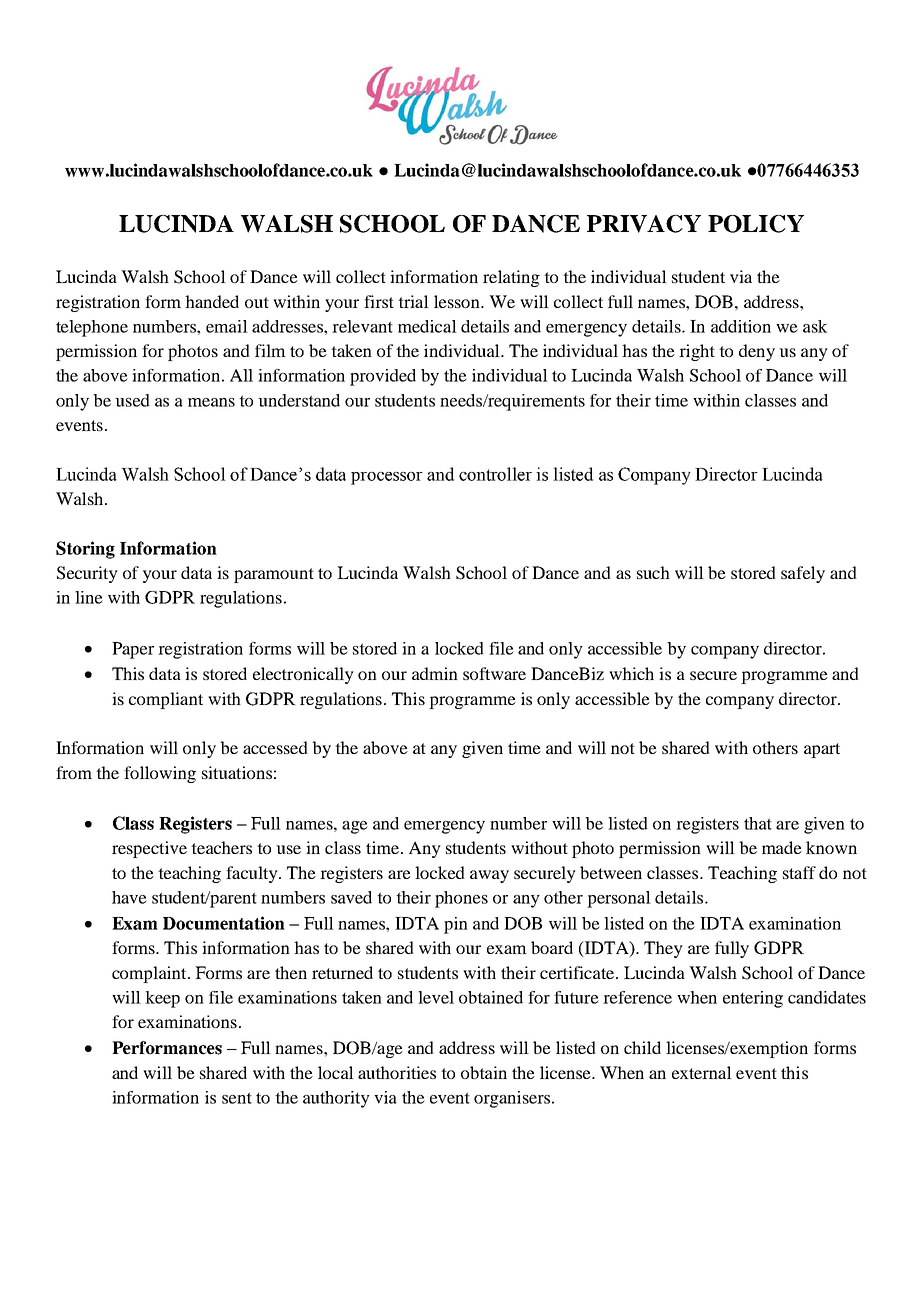 This image has height=1308, width=924. What do you see at coordinates (397, 1072) in the image?
I see `authorities` at bounding box center [397, 1072].
